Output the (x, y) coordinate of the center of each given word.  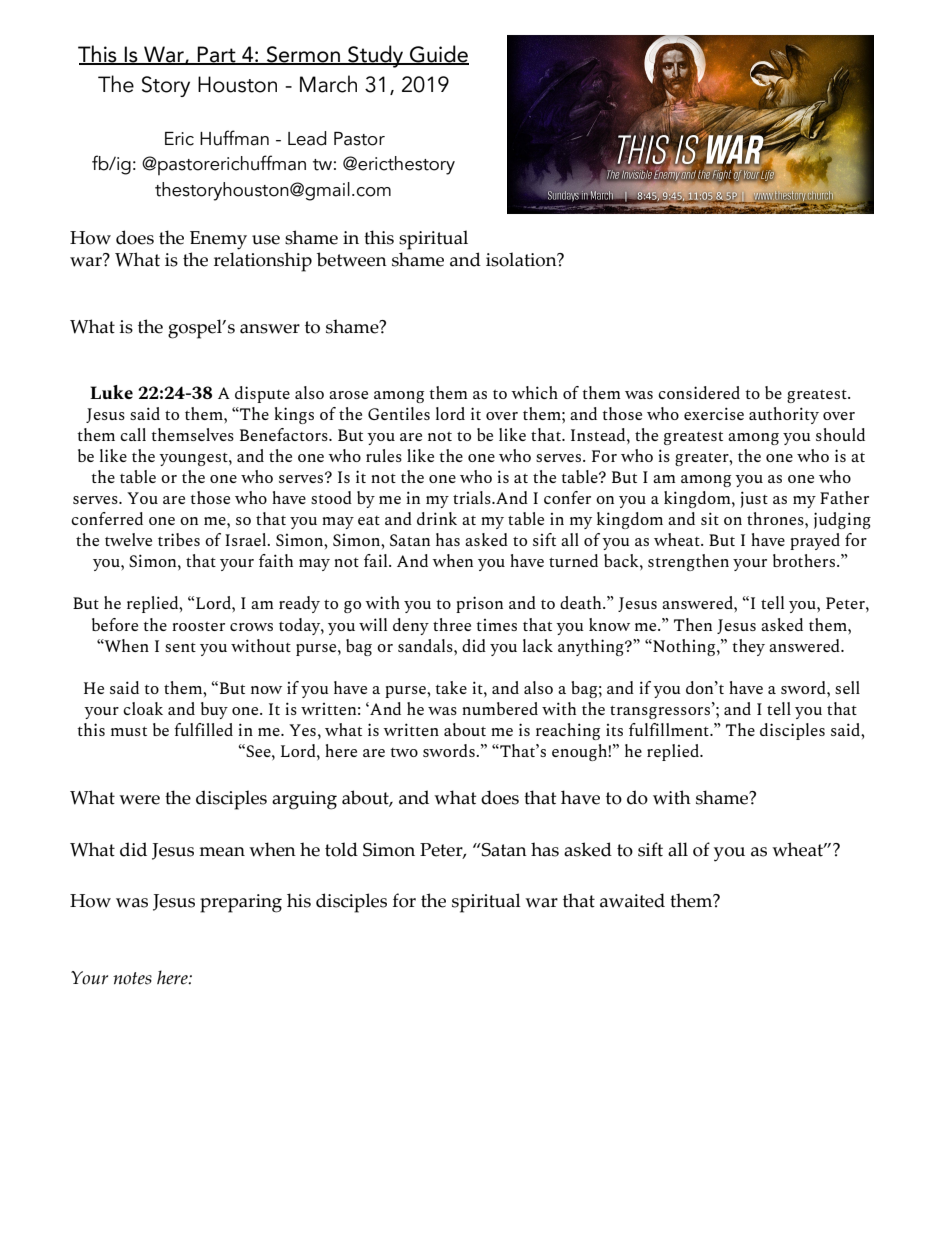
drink (437, 518)
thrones (776, 518)
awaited (632, 900)
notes (132, 978)
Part (217, 55)
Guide (438, 55)
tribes (179, 539)
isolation (522, 259)
